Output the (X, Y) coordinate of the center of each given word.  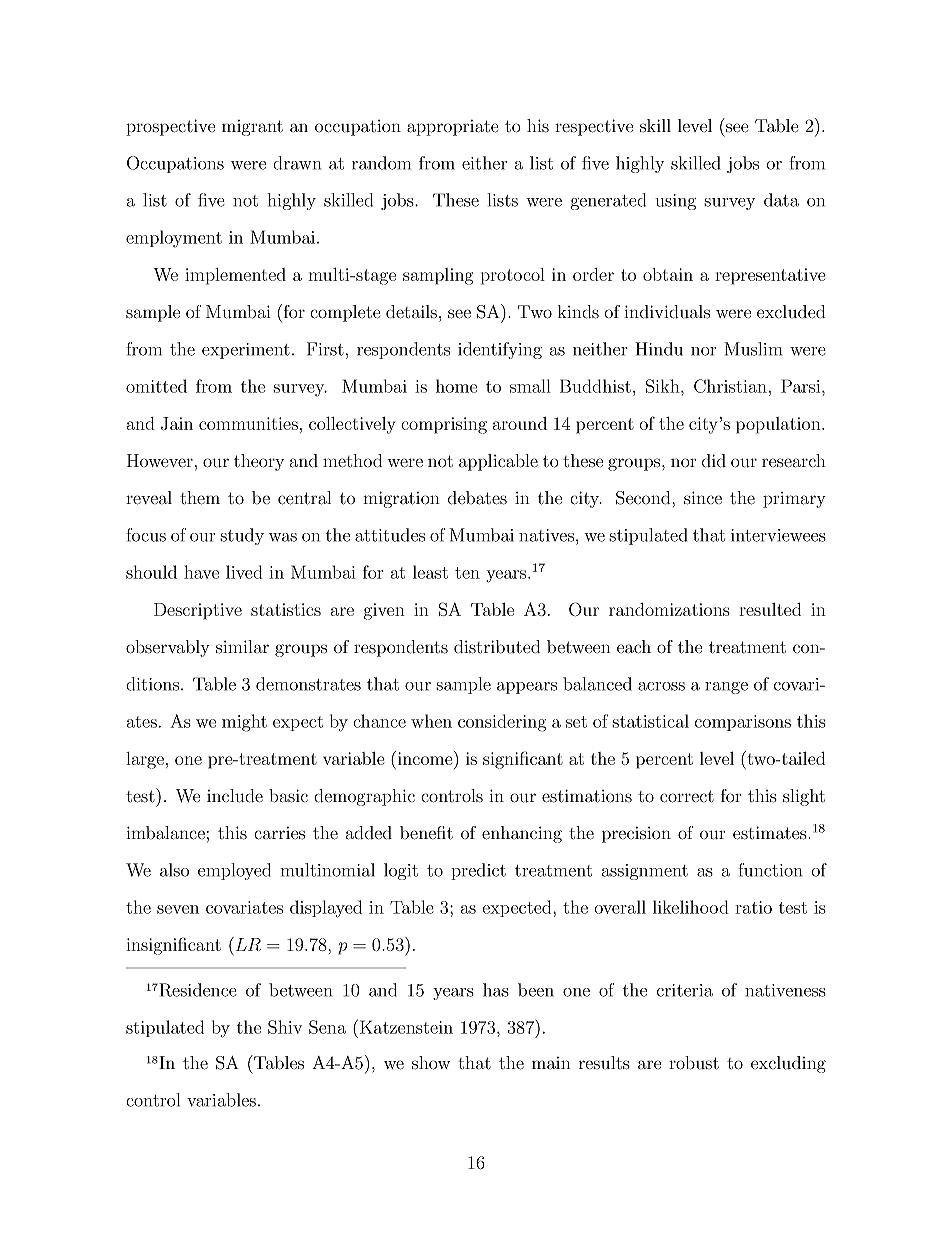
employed (234, 871)
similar (242, 647)
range (726, 688)
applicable (498, 462)
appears (527, 688)
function (770, 870)
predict (478, 871)
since (703, 498)
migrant (252, 128)
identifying (500, 350)
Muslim (753, 349)
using (675, 202)
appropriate (453, 128)
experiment (246, 351)
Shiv (285, 1027)
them (200, 498)
